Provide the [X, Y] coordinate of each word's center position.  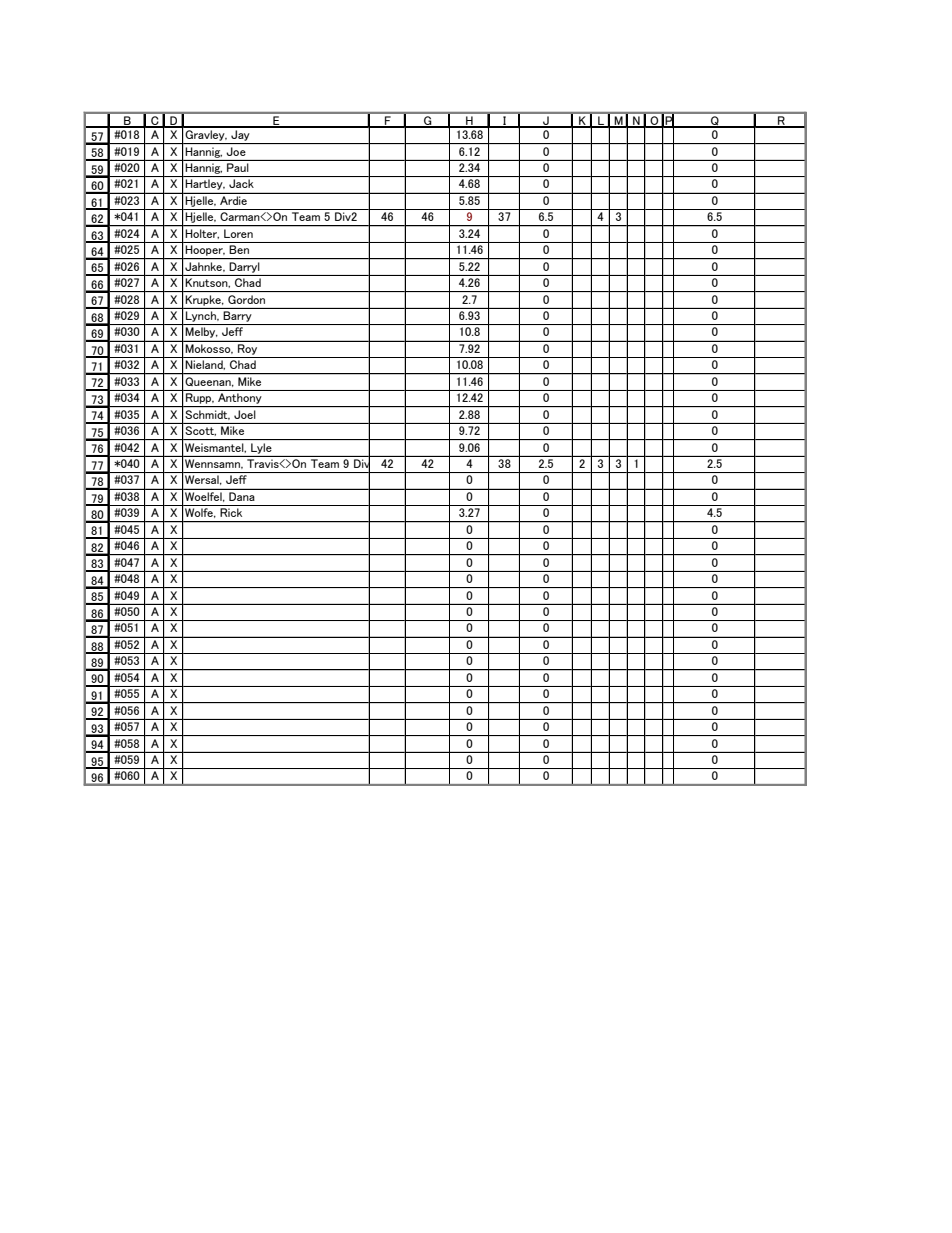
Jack [241, 183]
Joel [244, 414]
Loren [238, 233]
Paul [237, 167]
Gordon [246, 299]
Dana [241, 496]
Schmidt [208, 414]
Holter [202, 234]
